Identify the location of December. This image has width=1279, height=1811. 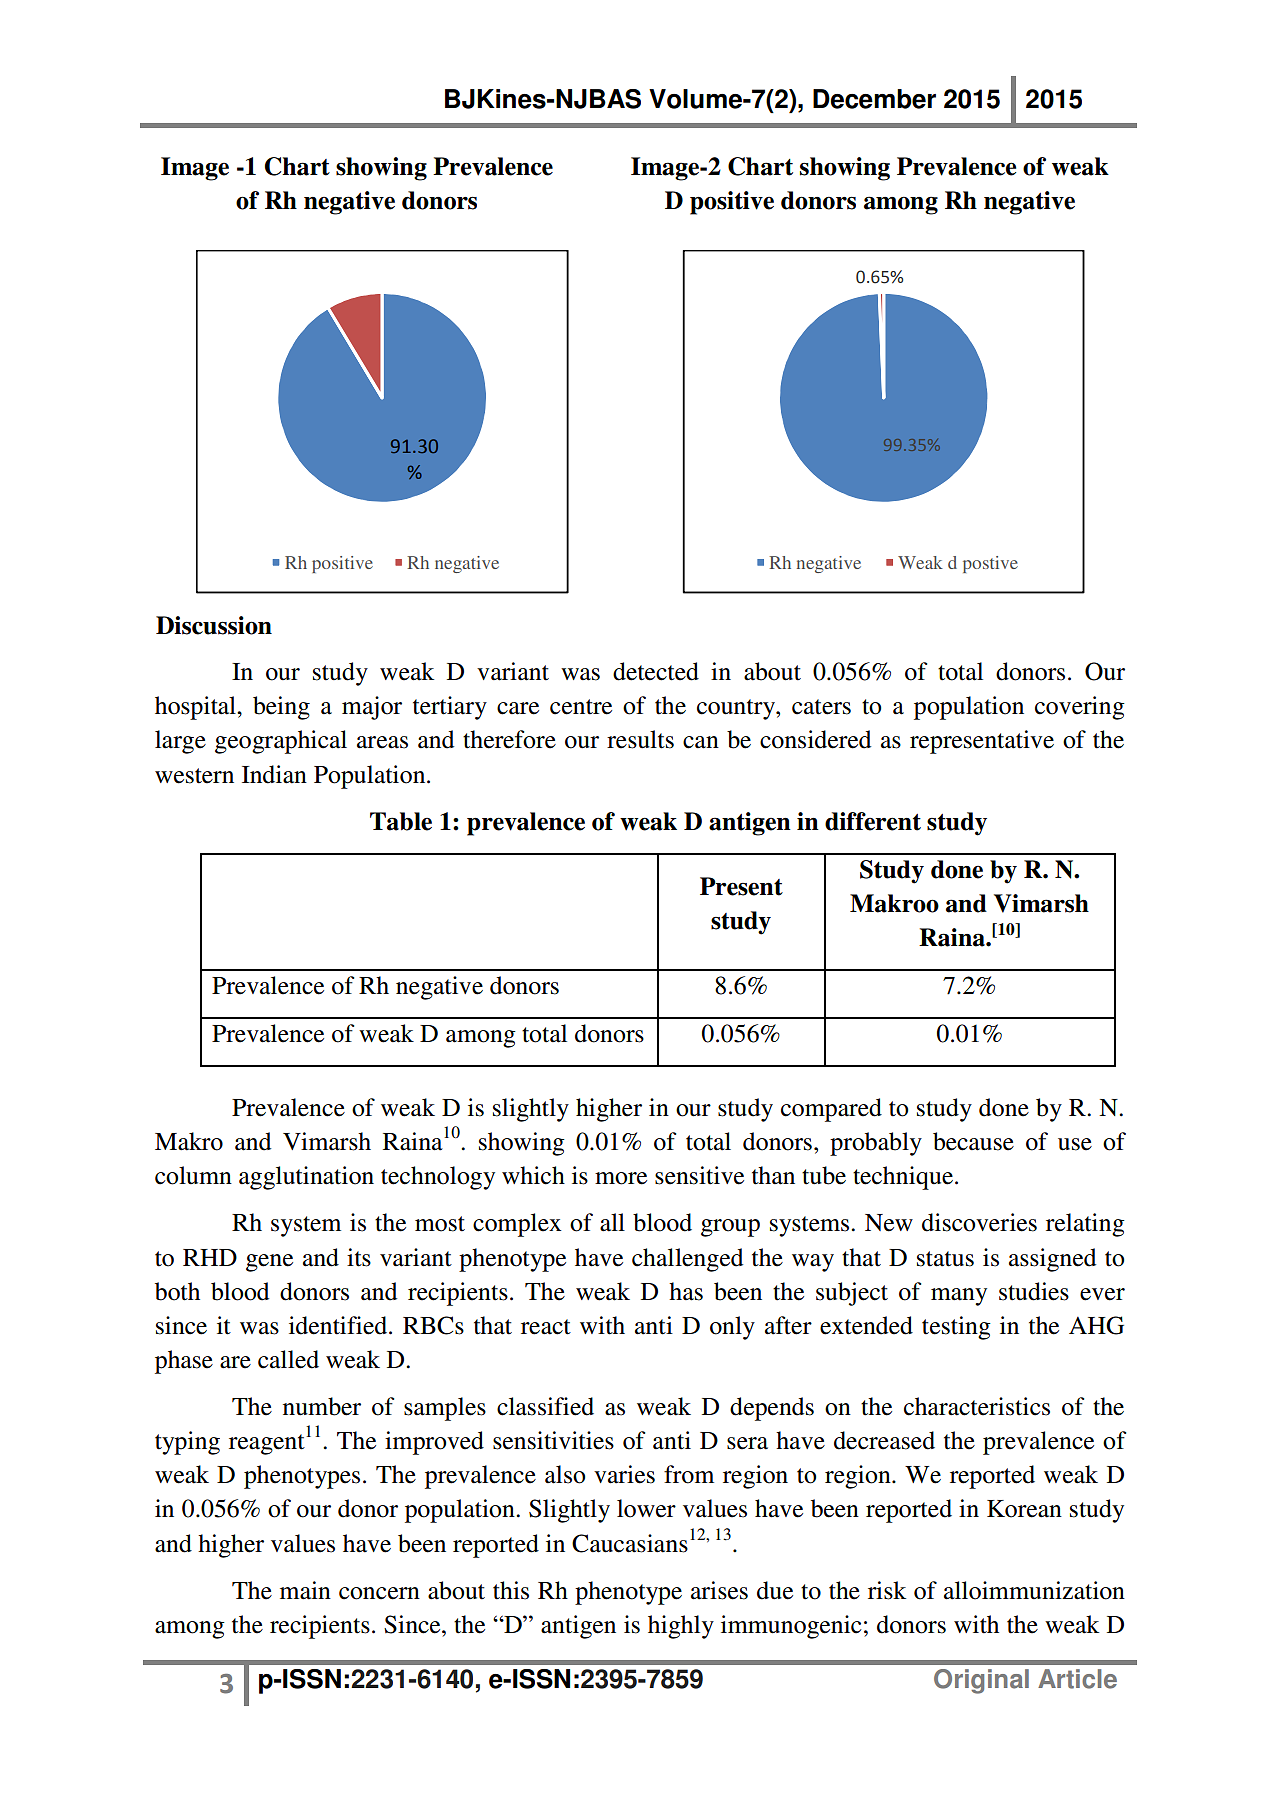
(874, 99).
